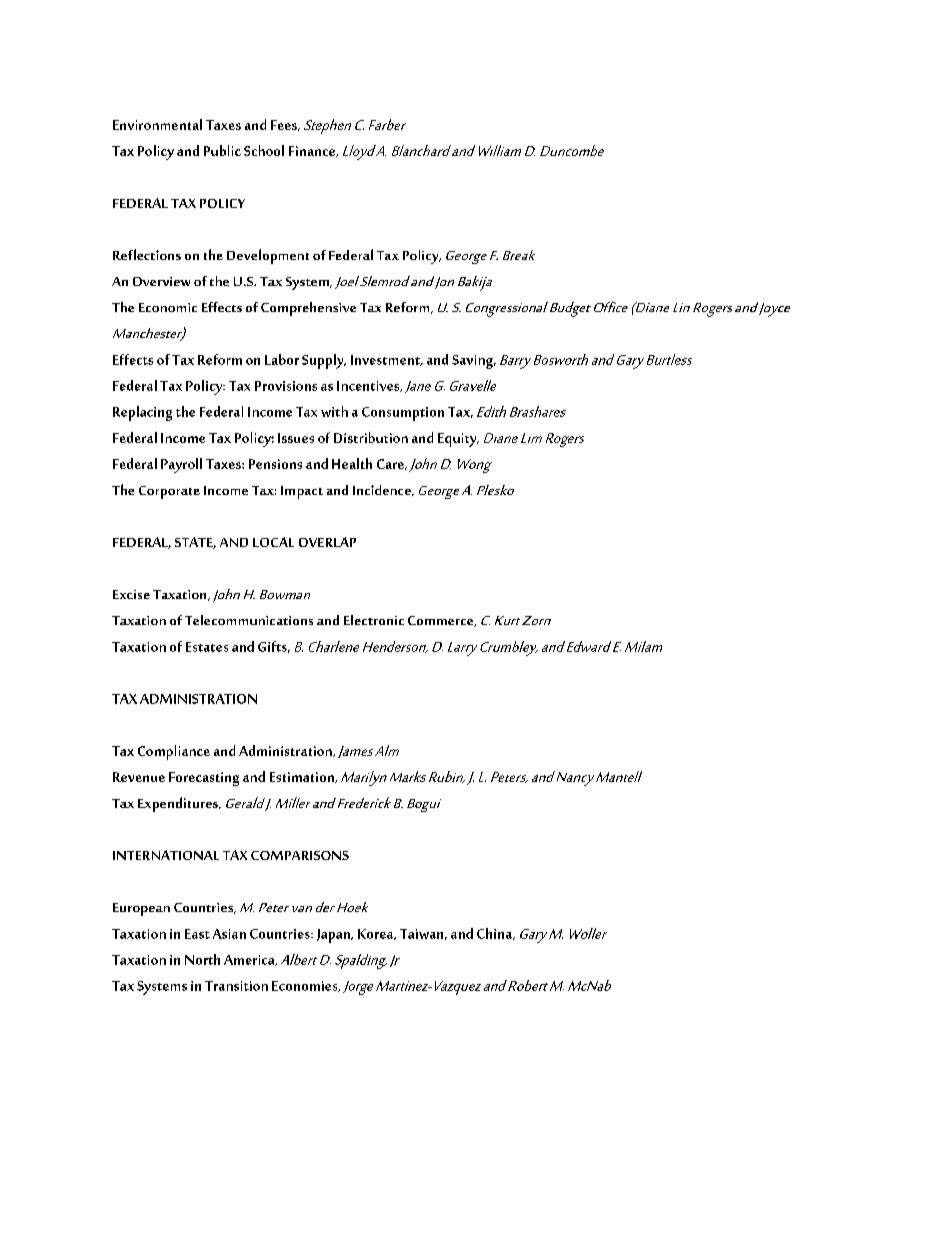 This screenshot has width=952, height=1233. What do you see at coordinates (313, 151) in the screenshot?
I see `Finance` at bounding box center [313, 151].
